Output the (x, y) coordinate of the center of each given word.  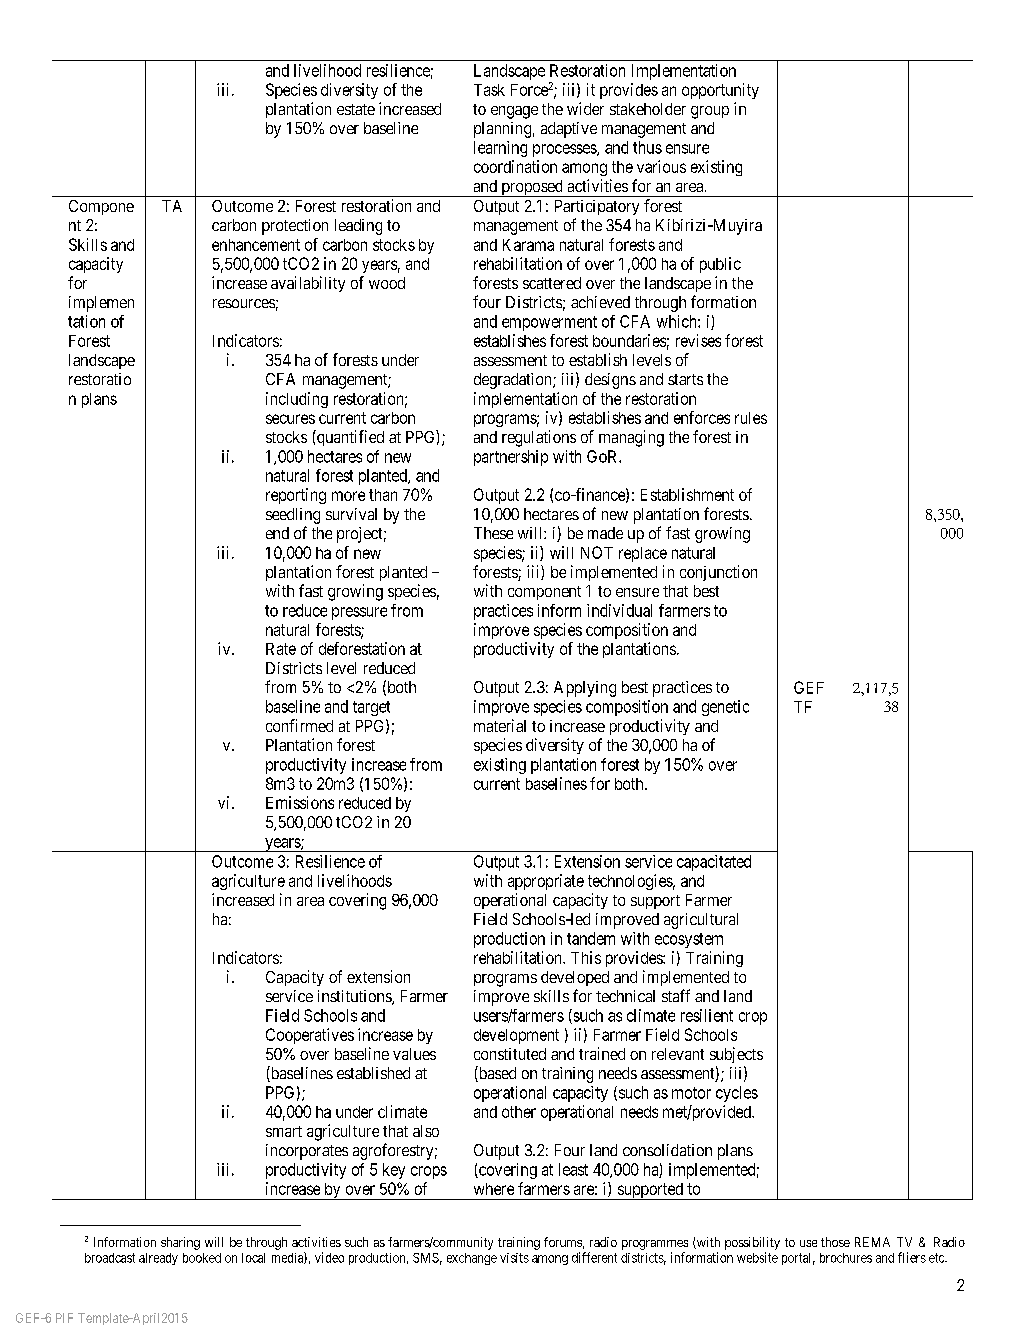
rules (751, 418)
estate (356, 109)
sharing (180, 1243)
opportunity (720, 91)
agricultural (701, 921)
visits (514, 1258)
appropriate (546, 882)
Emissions (300, 802)
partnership (511, 458)
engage (514, 112)
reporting (296, 496)
